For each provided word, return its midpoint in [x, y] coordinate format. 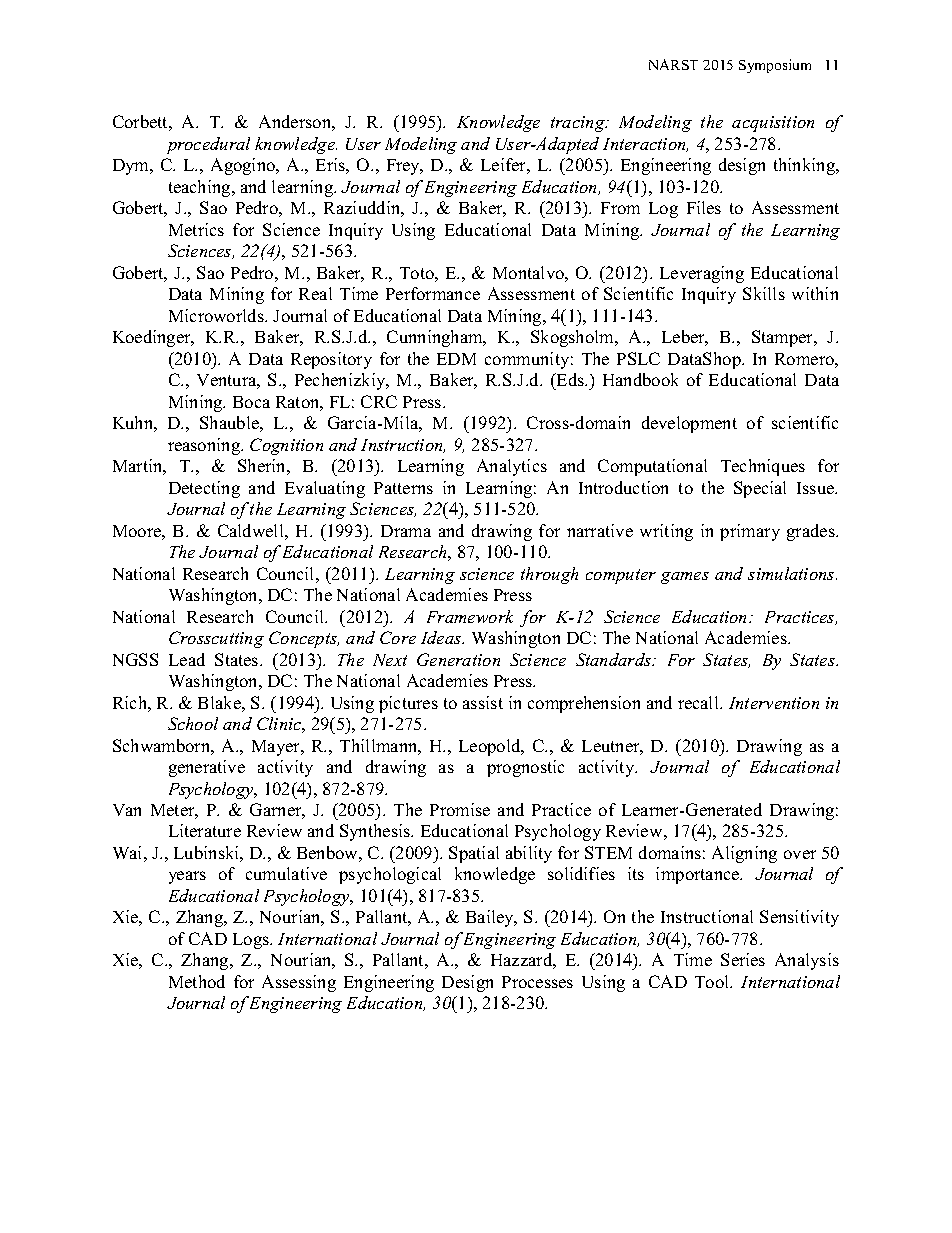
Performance [433, 293]
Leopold [491, 747]
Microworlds [217, 315]
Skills [764, 293]
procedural [208, 145]
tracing [579, 124]
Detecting [204, 489]
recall [699, 702]
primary [750, 532]
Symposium [775, 66]
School [193, 723]
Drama [406, 531]
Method [197, 981]
